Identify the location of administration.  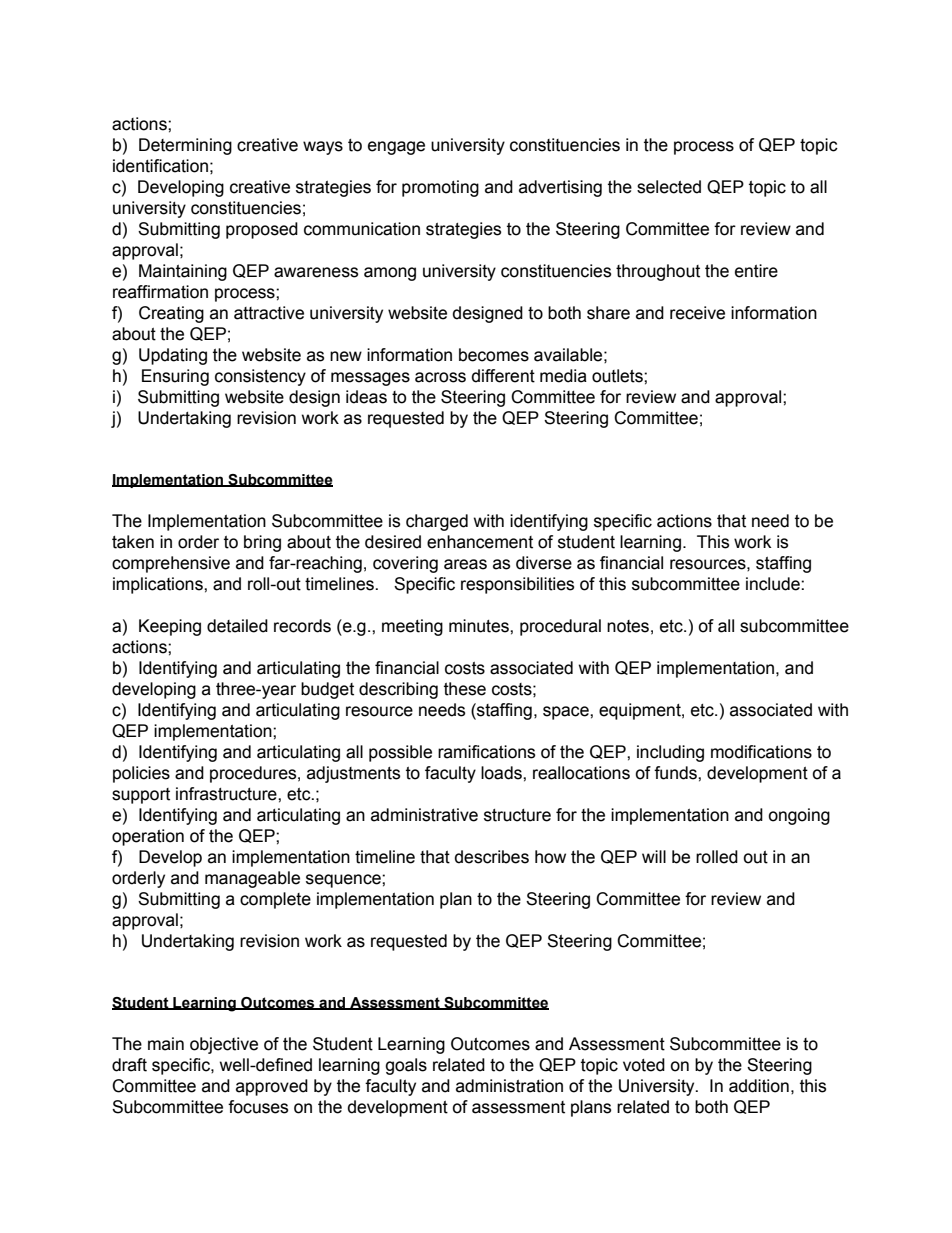
(509, 1086).
